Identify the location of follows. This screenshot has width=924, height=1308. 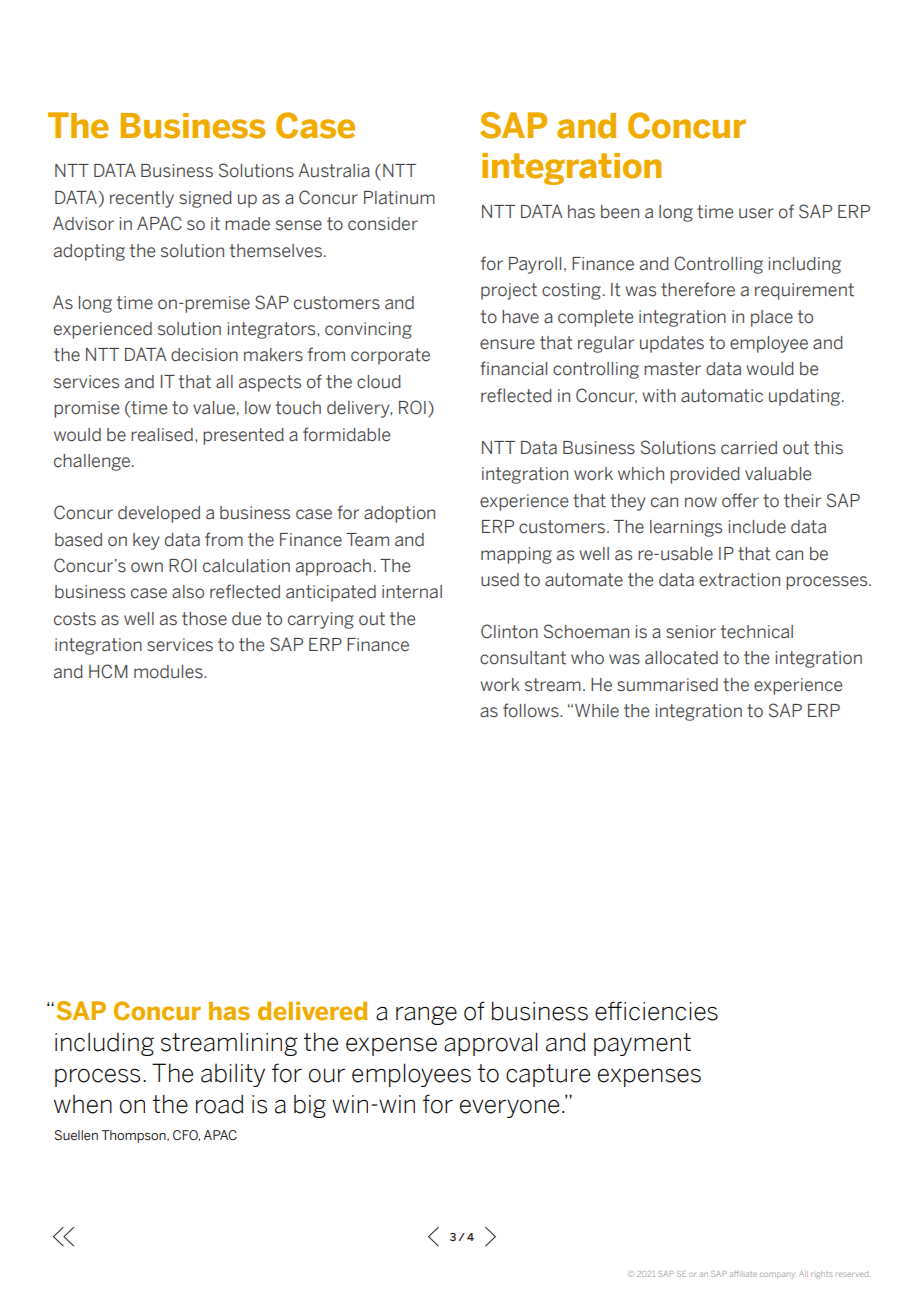
(532, 710).
